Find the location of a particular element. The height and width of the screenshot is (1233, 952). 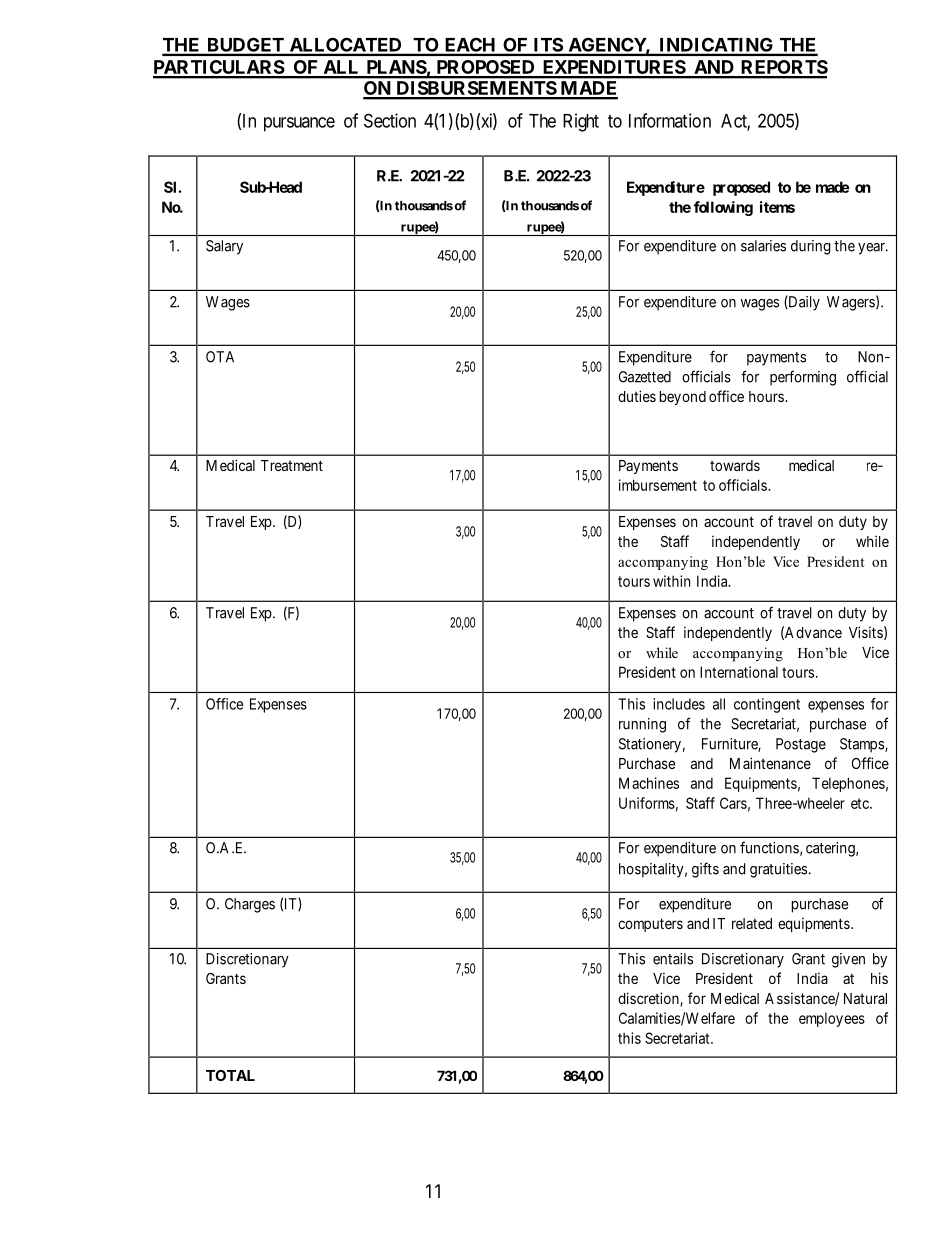

Right is located at coordinates (581, 122).
